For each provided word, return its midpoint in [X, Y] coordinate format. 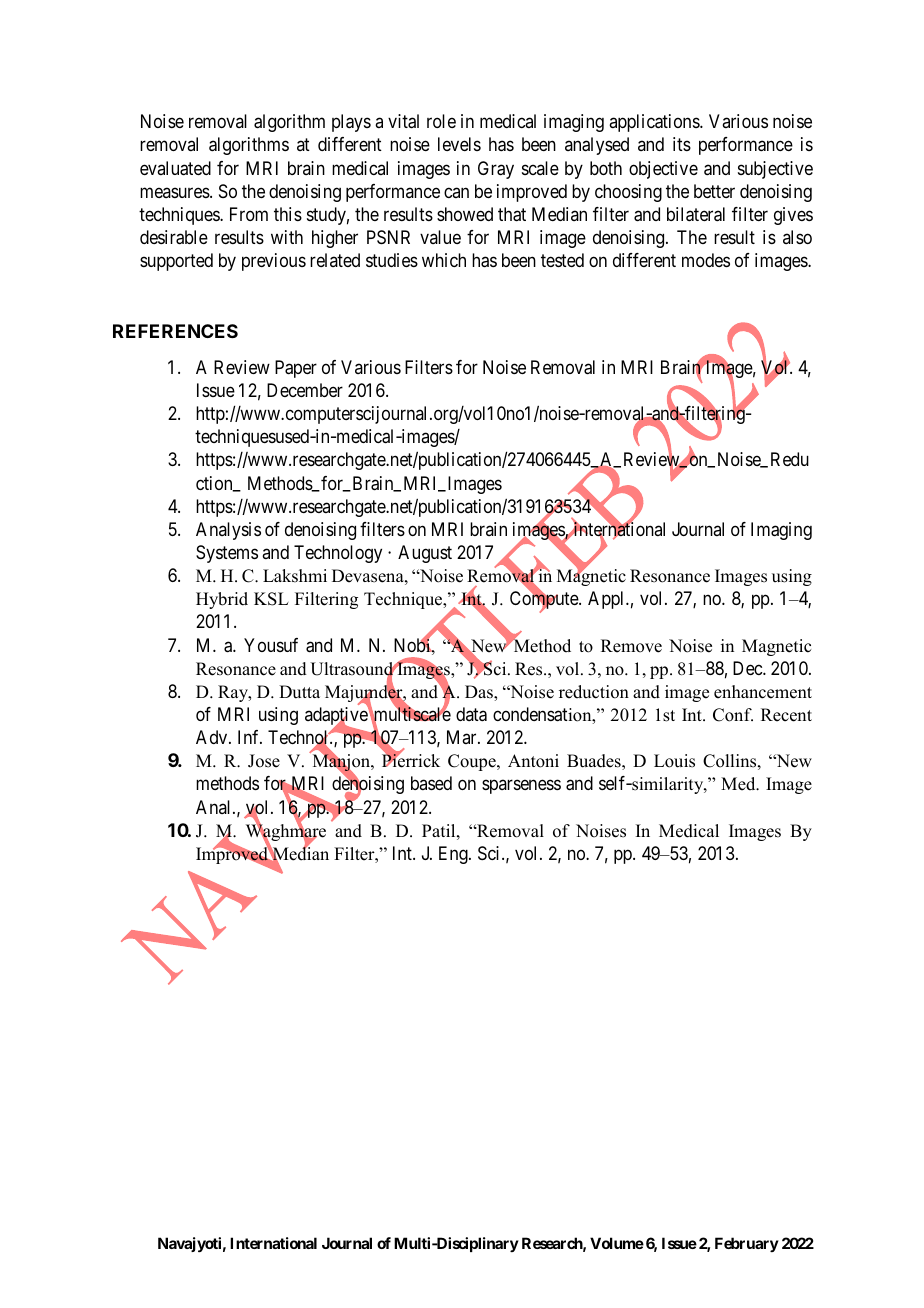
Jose [264, 761]
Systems [227, 554]
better [714, 191]
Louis [674, 761]
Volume [617, 1243]
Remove [631, 646]
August [425, 554]
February [747, 1244]
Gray [496, 170]
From [249, 214]
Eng [454, 855]
